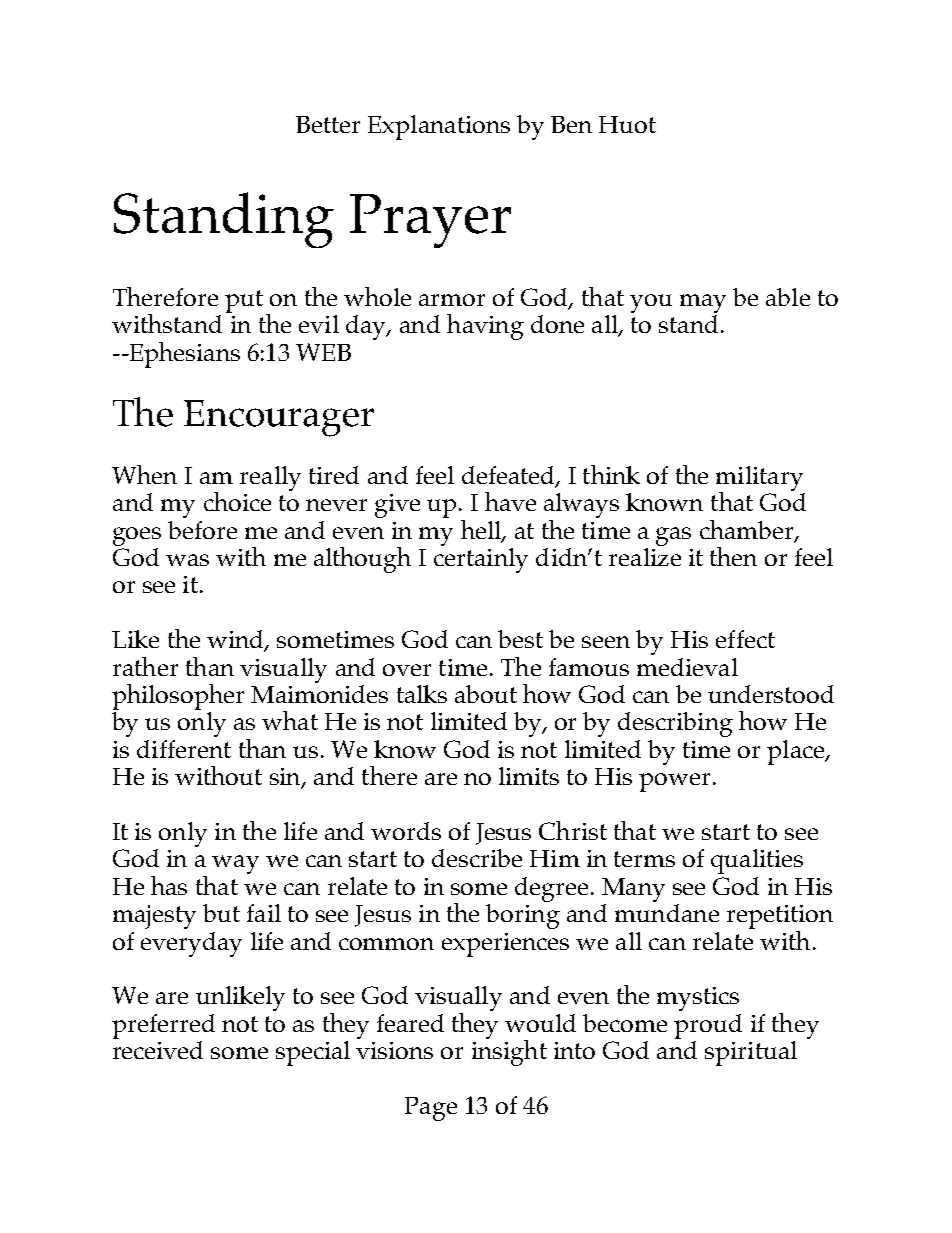  What do you see at coordinates (158, 1050) in the screenshot?
I see `received` at bounding box center [158, 1050].
